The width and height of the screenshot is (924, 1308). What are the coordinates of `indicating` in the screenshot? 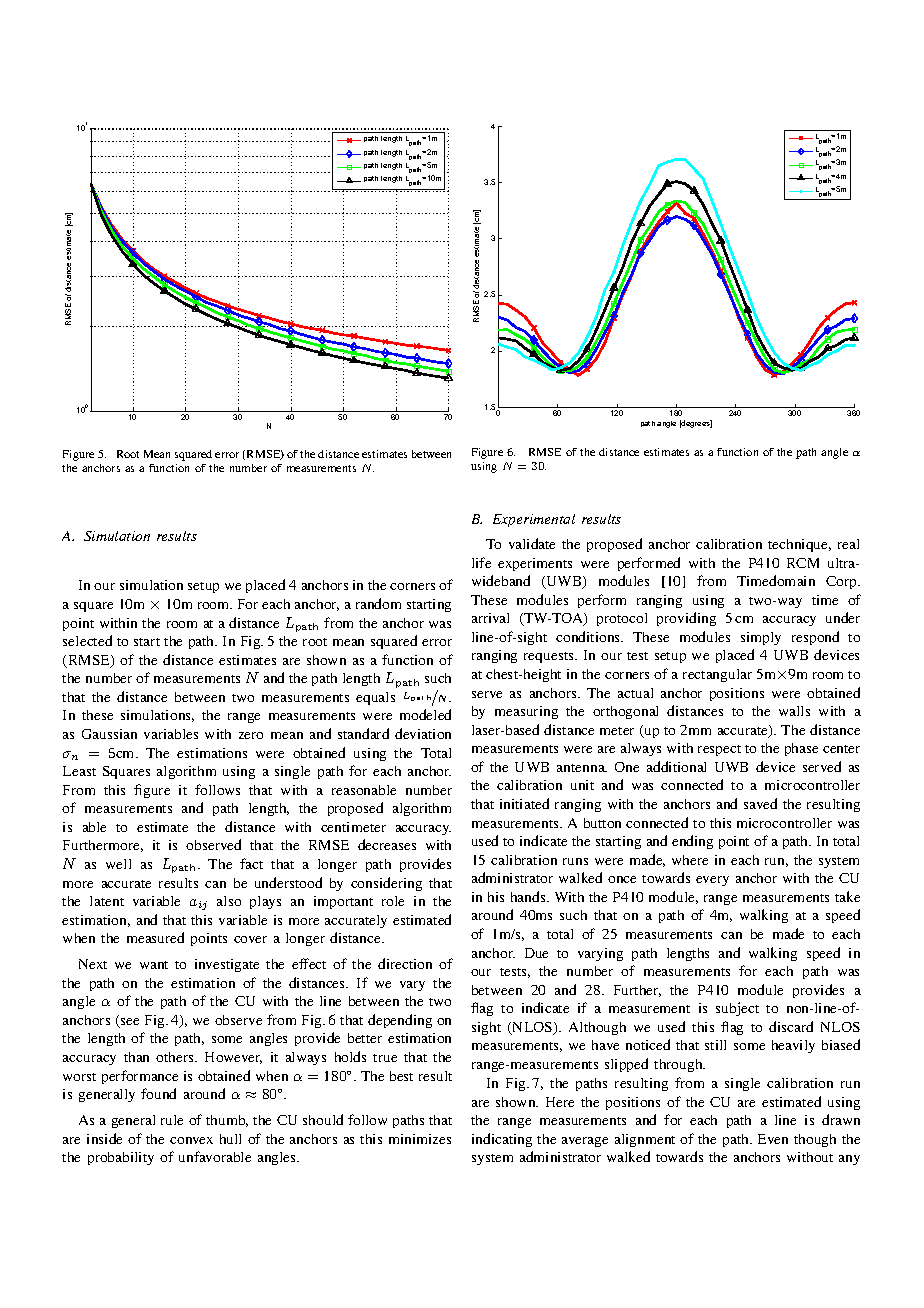 It's located at (502, 1140).
